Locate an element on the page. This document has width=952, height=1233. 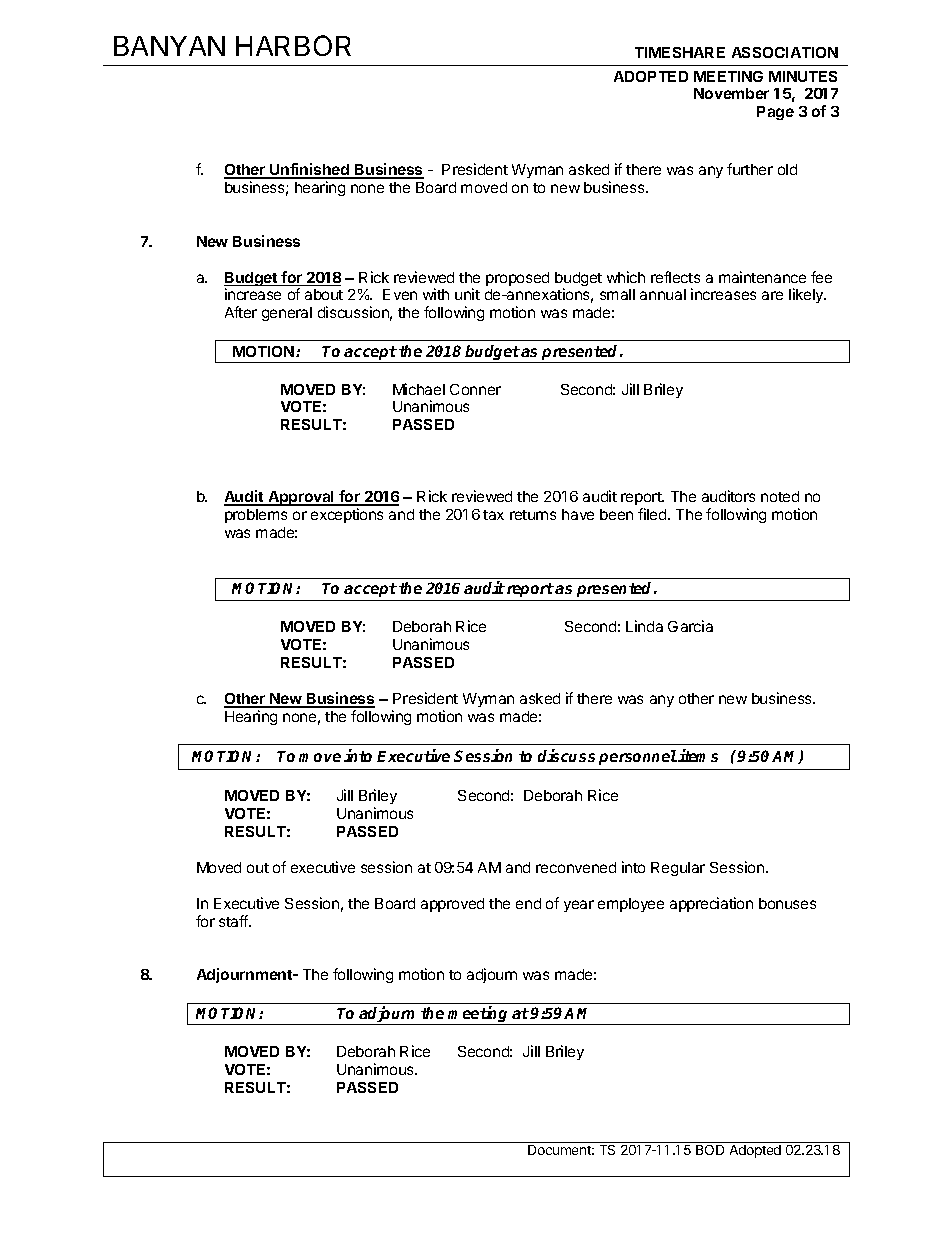
TIMESHARE is located at coordinates (680, 52).
